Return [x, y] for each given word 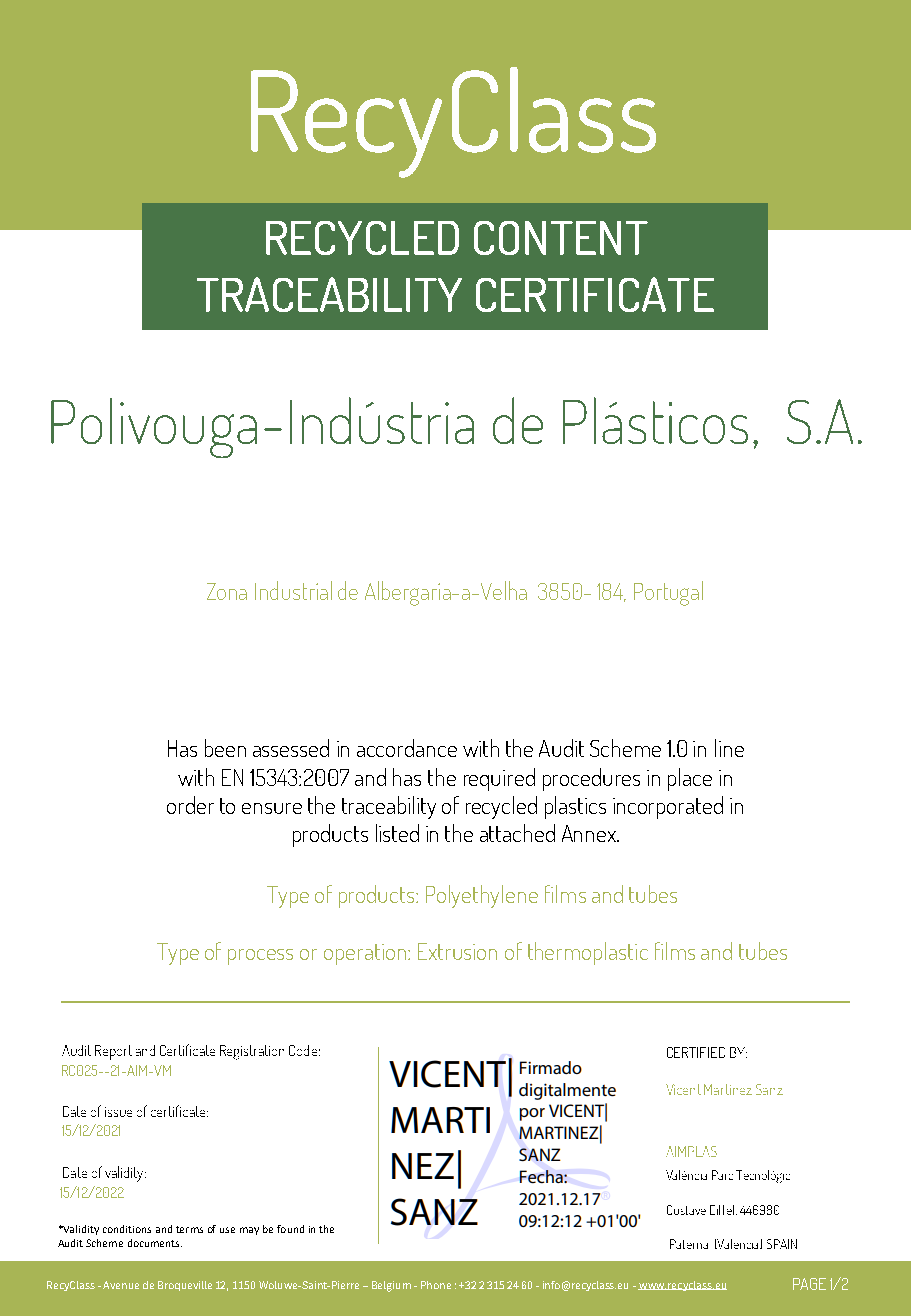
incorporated [668, 807]
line [729, 748]
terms [189, 1229]
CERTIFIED [696, 1052]
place [690, 779]
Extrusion [457, 951]
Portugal [668, 593]
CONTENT [561, 238]
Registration [252, 1052]
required [499, 779]
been [225, 748]
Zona [227, 591]
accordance [407, 748]
